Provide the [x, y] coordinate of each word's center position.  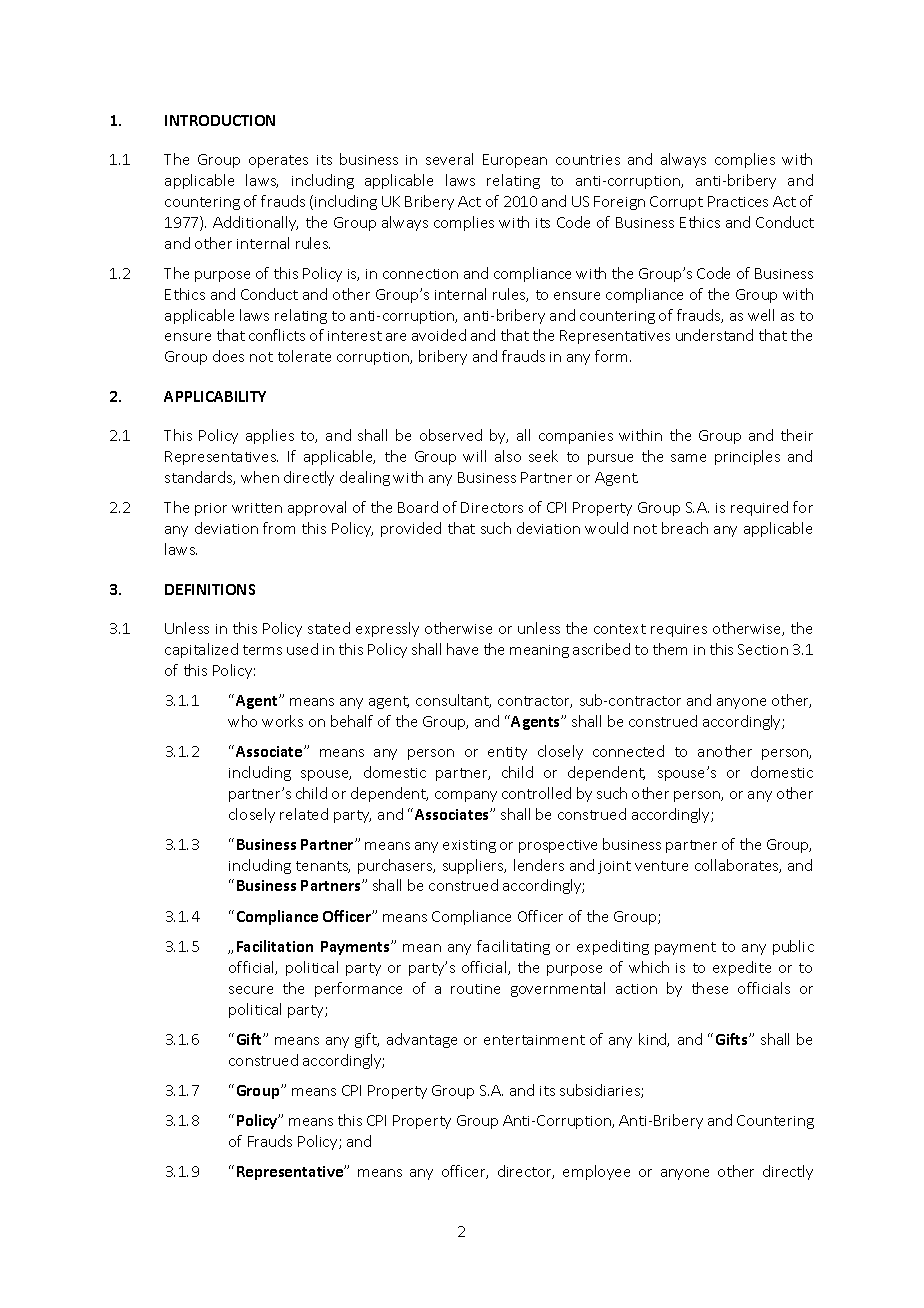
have [462, 649]
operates [278, 161]
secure [251, 990]
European [515, 161]
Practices [738, 201]
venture [661, 866]
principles [747, 457]
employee [596, 1172]
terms [262, 650]
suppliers [474, 866]
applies [270, 436]
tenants [323, 867]
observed [451, 435]
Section [763, 649]
